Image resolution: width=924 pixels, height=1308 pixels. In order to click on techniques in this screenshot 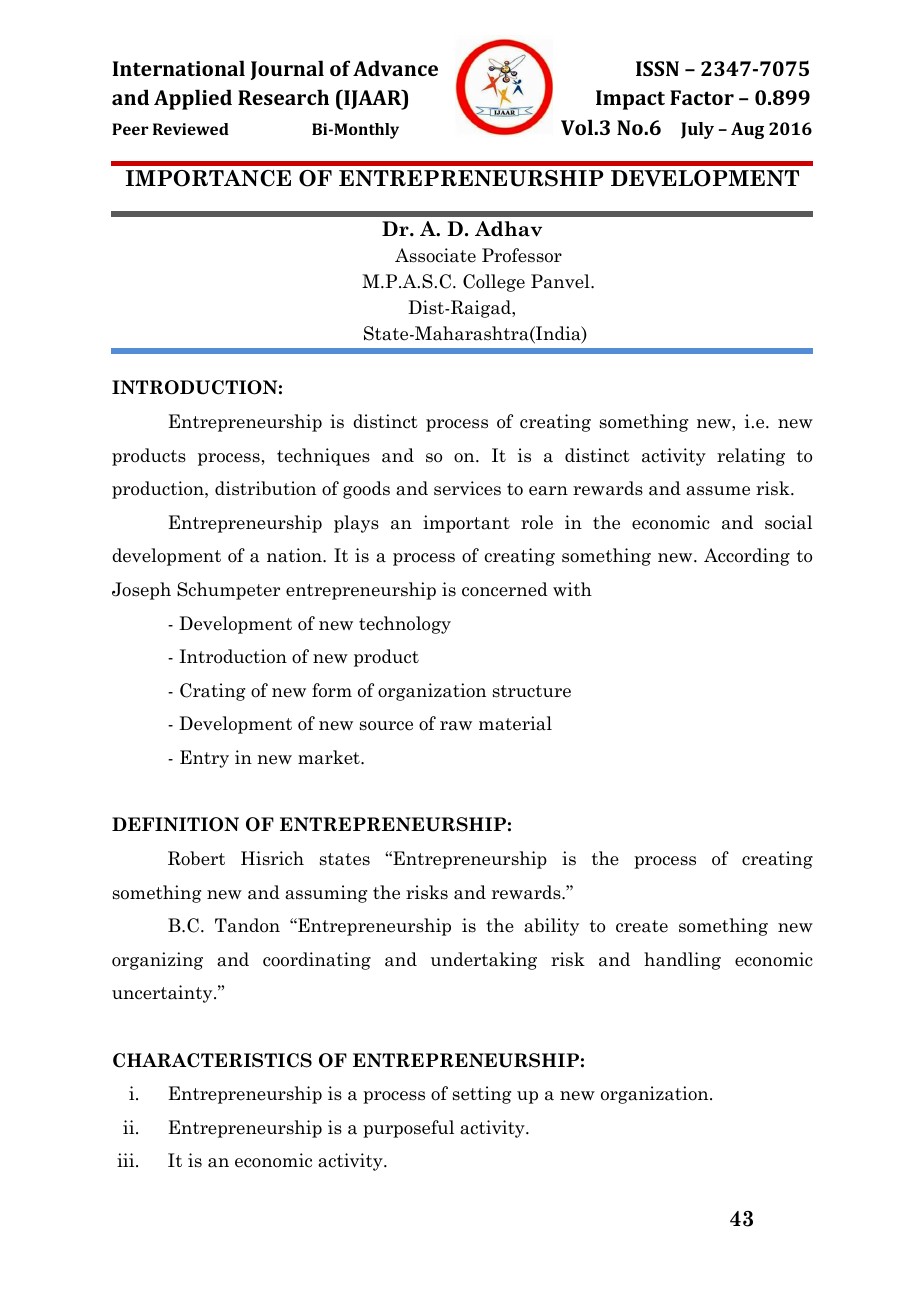, I will do `click(323, 457)`.
